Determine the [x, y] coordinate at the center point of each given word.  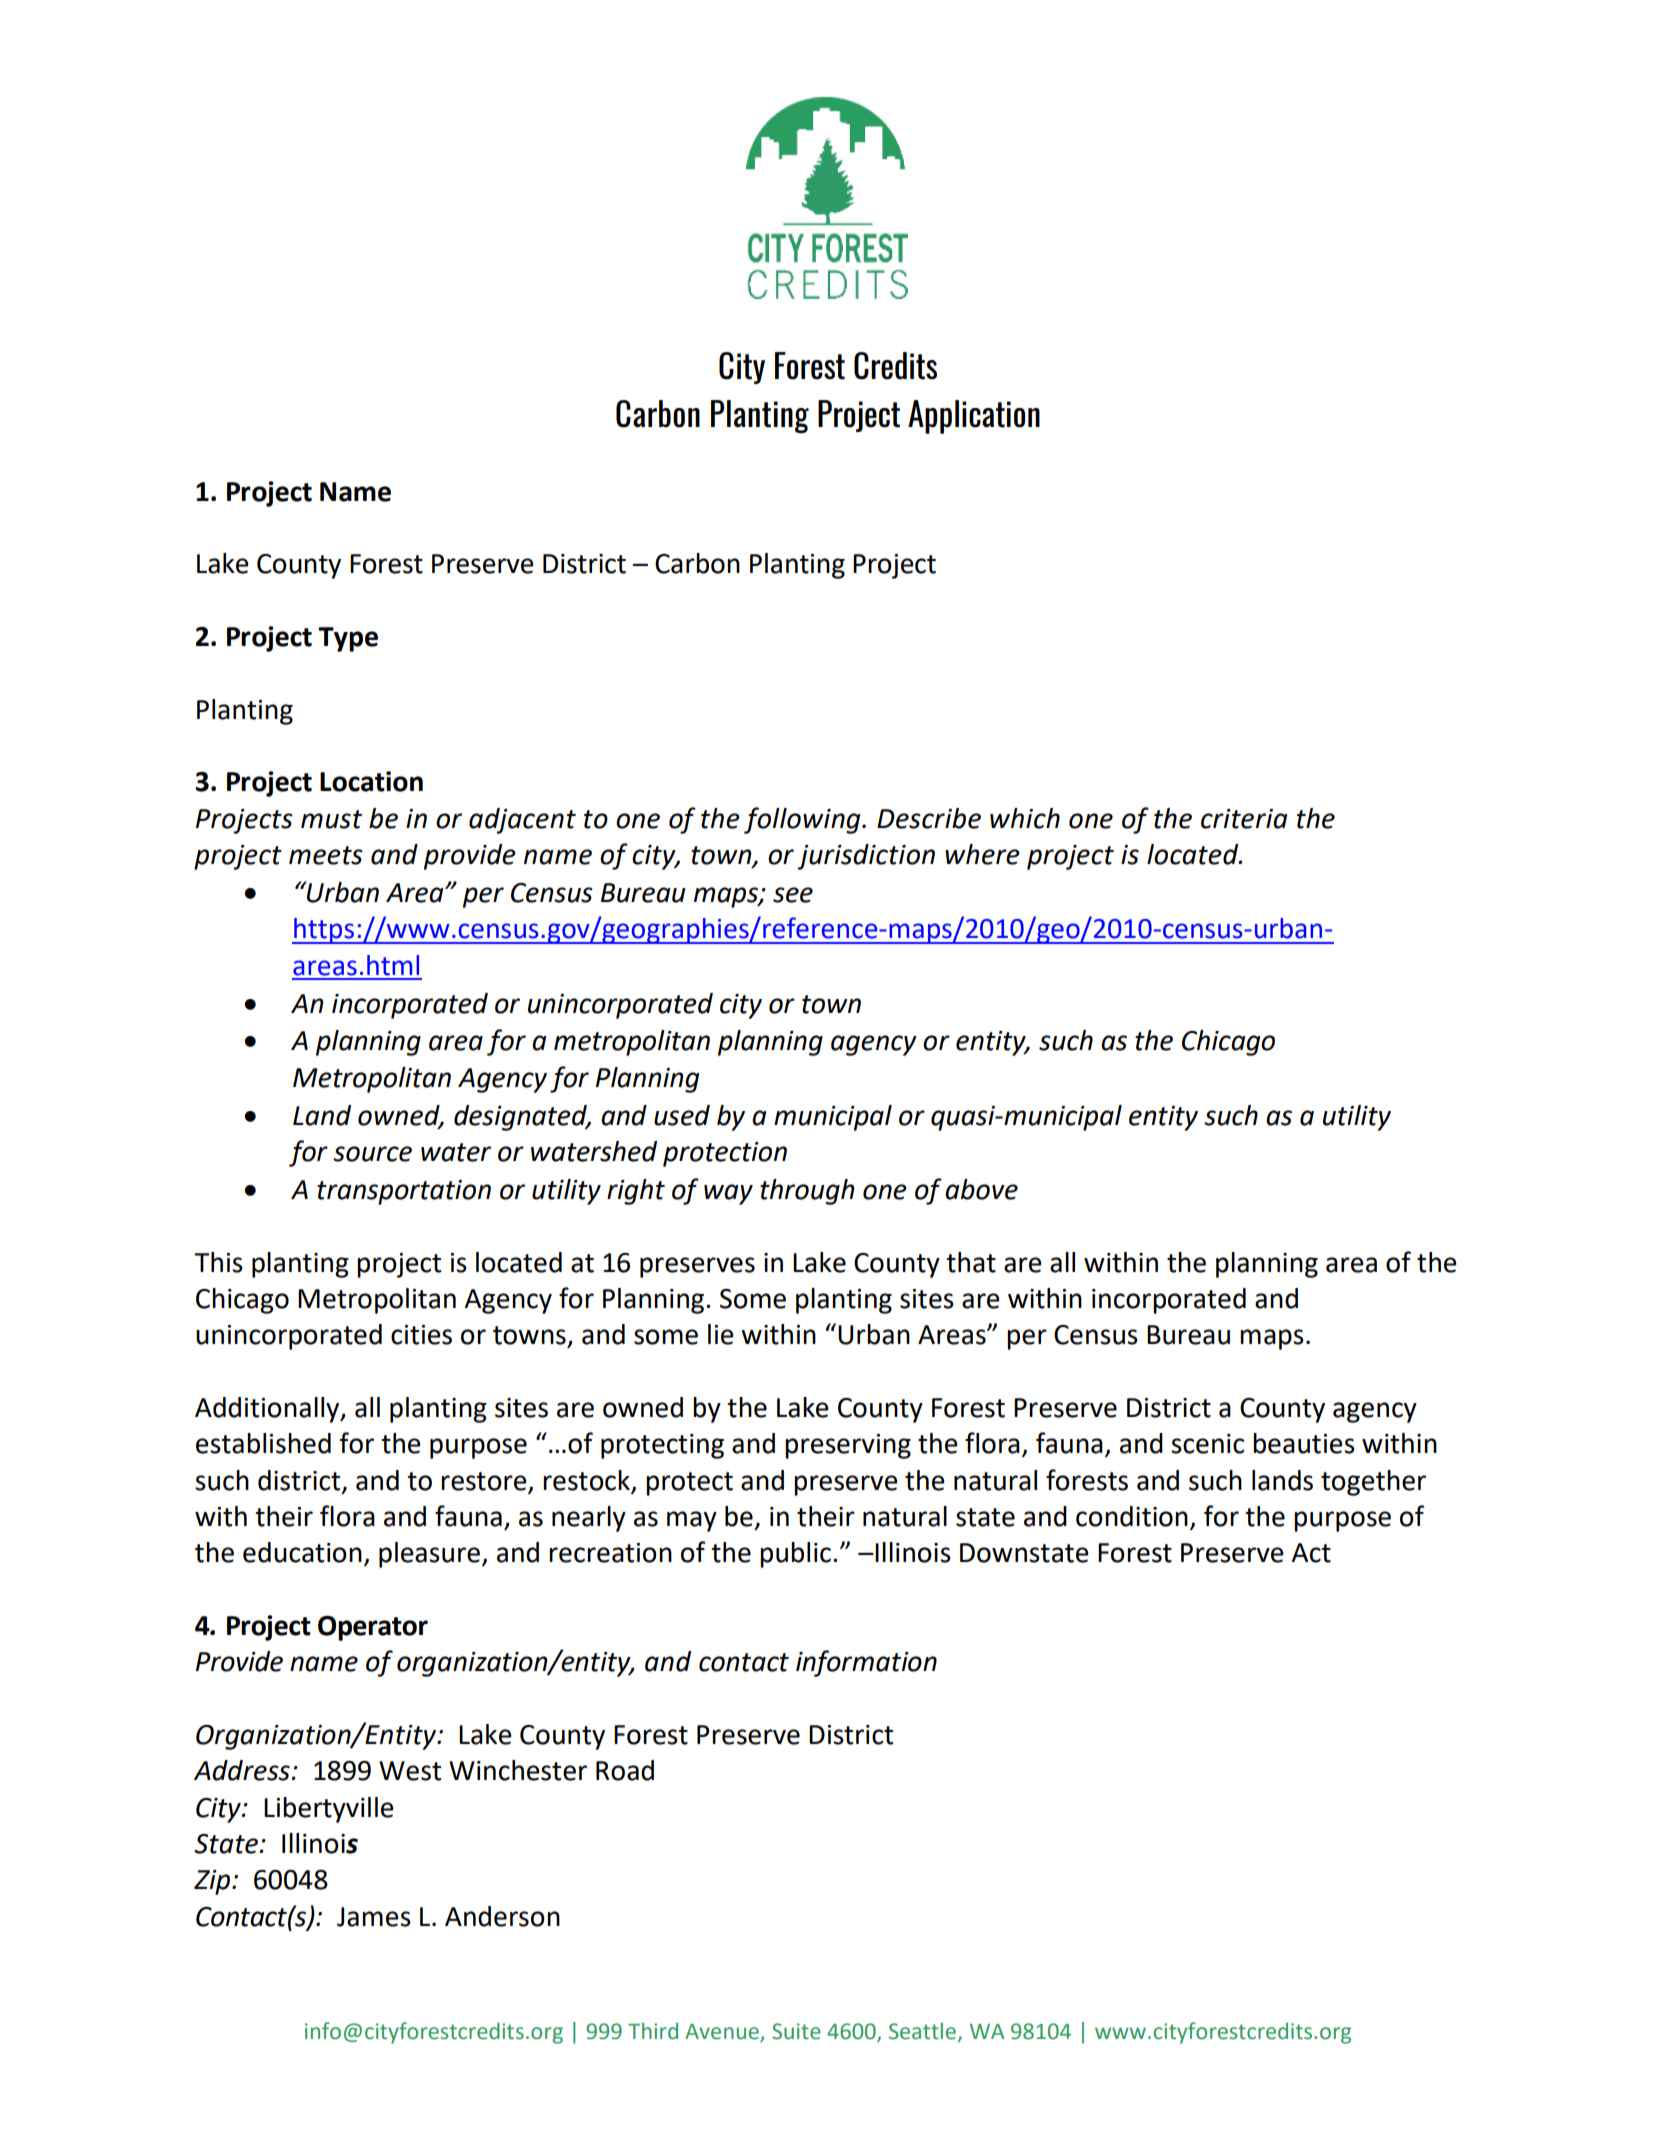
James [374, 1917]
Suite [796, 2031]
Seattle [922, 2031]
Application [974, 417]
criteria [1244, 819]
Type [348, 639]
